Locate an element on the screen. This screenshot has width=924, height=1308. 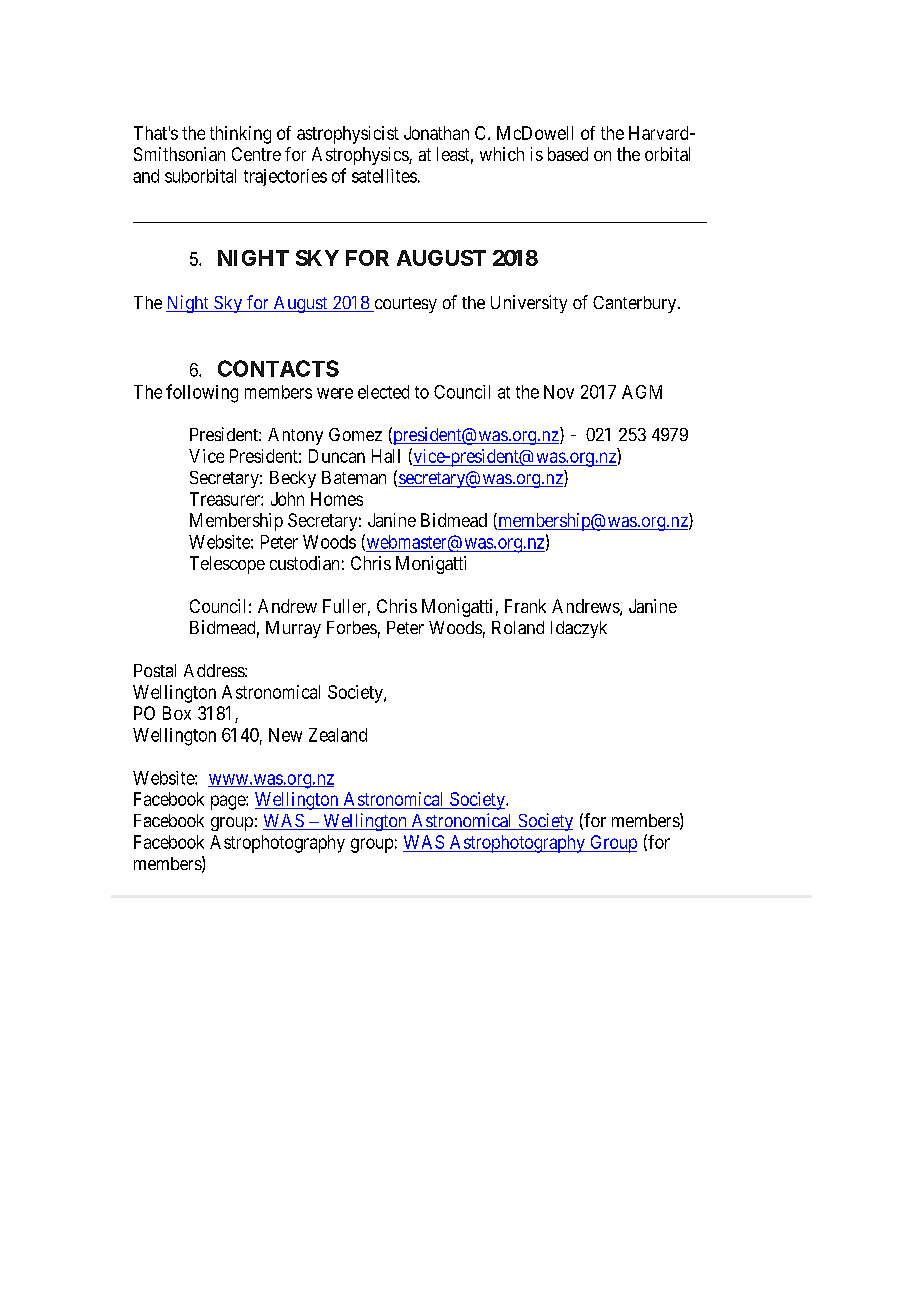
courtesy is located at coordinates (404, 305).
